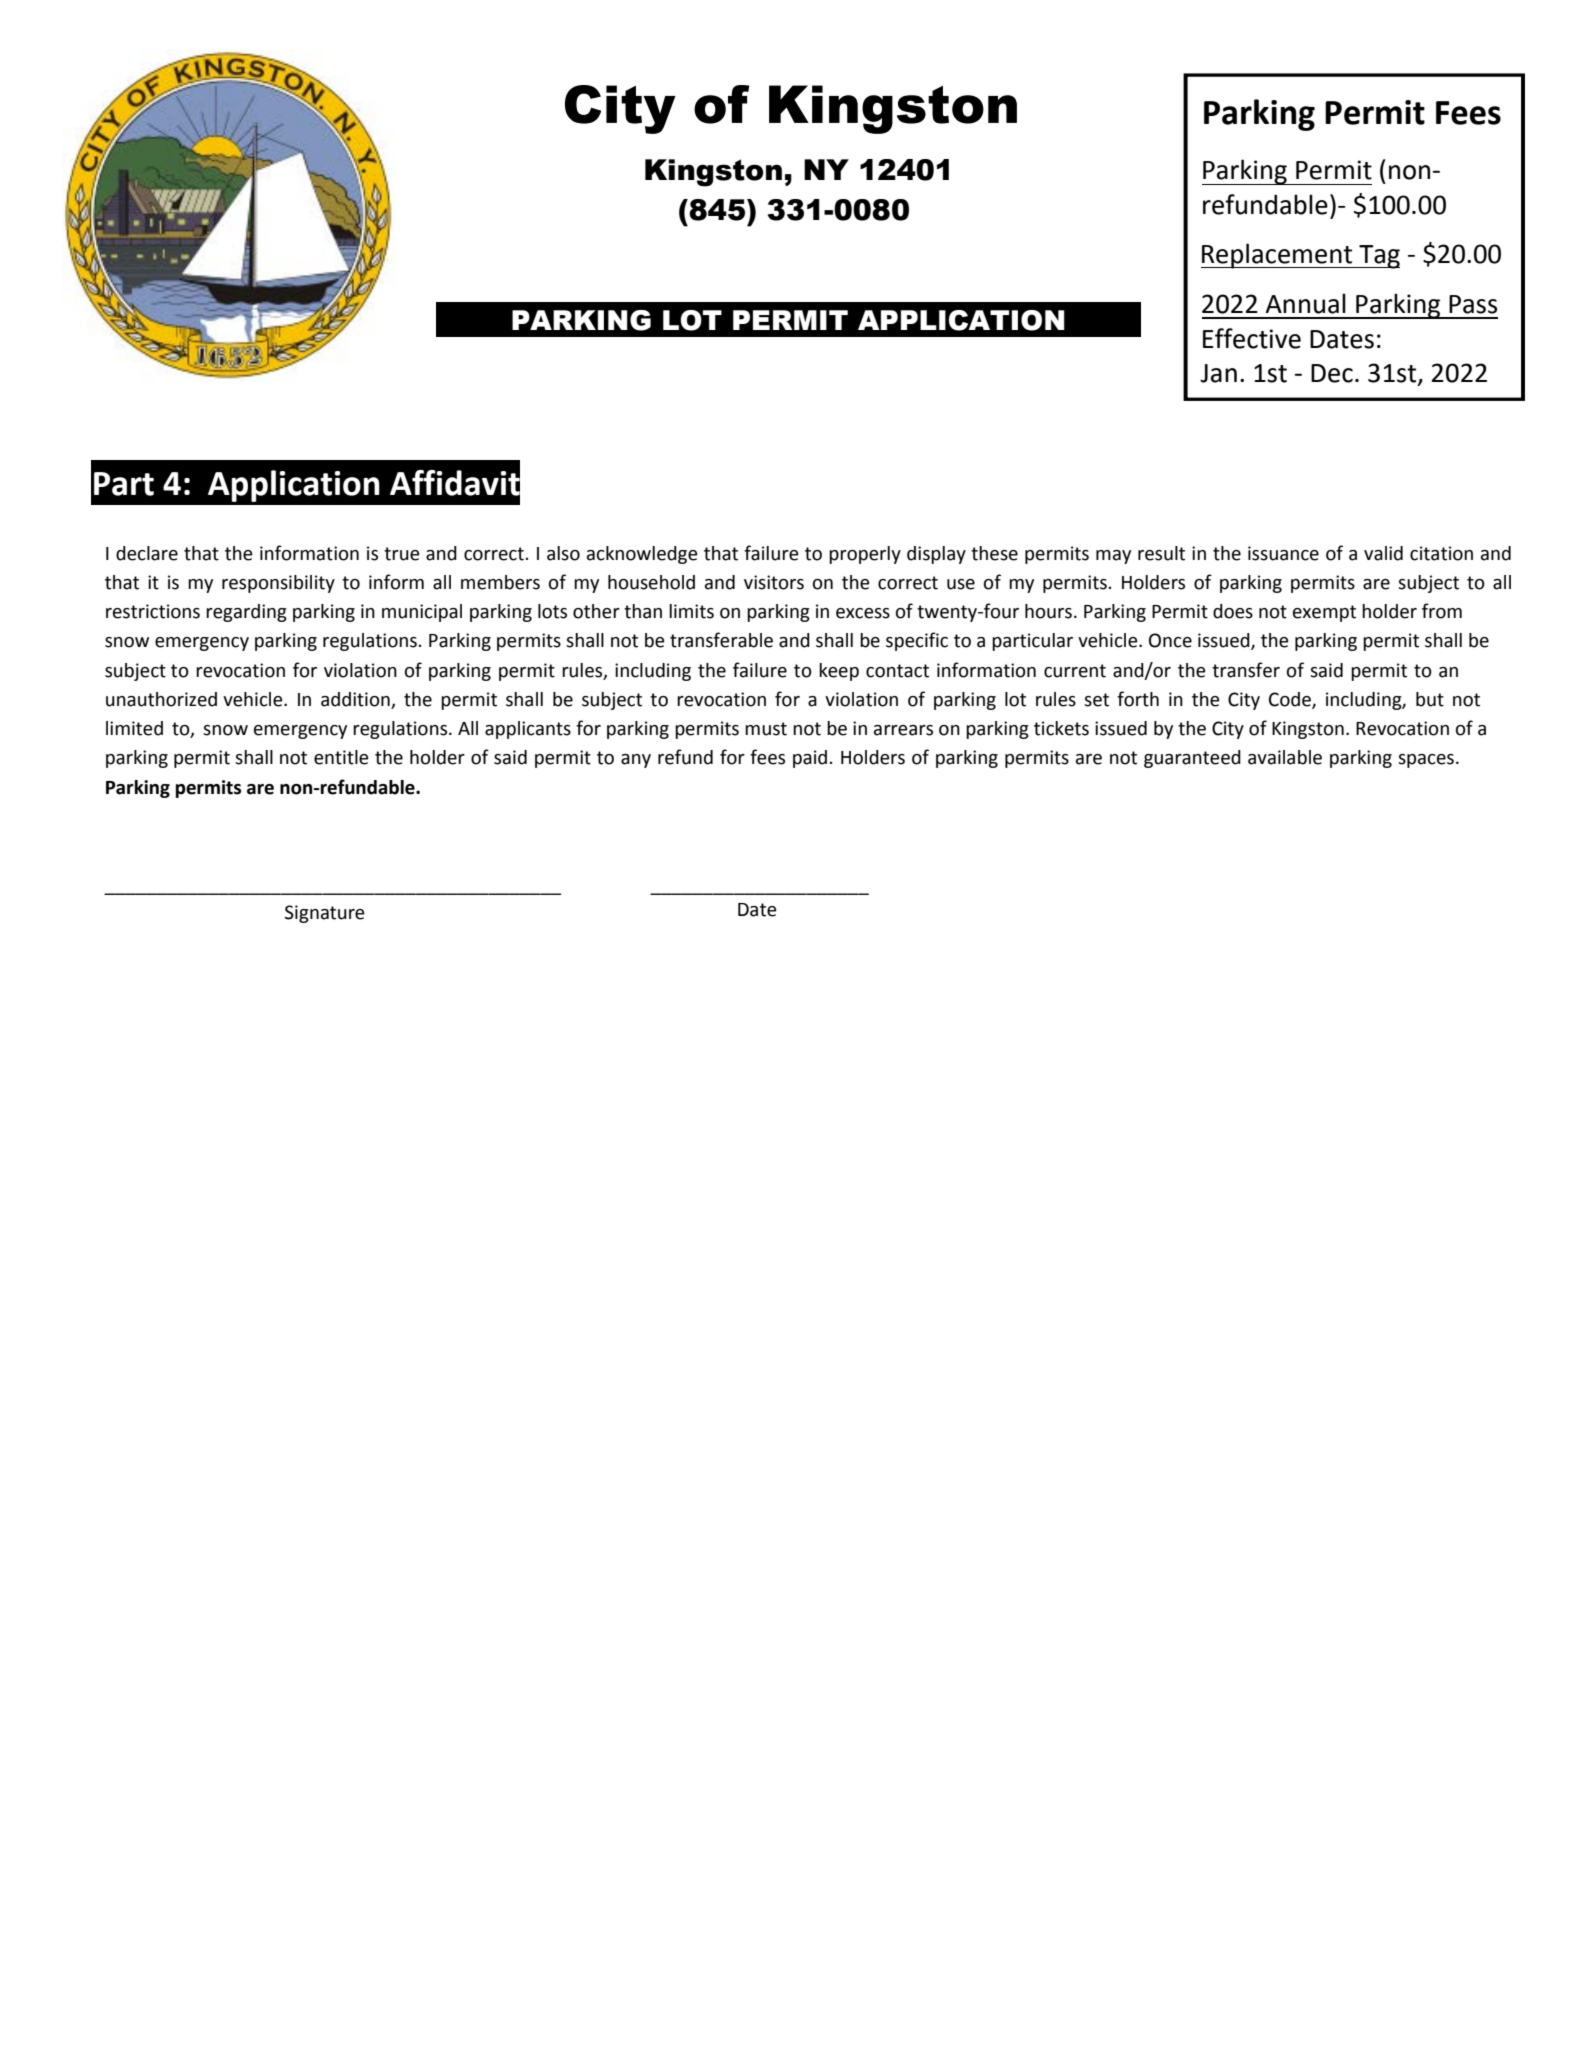 The height and width of the image is (2062, 1594). What do you see at coordinates (341, 757) in the image?
I see `entitle` at bounding box center [341, 757].
